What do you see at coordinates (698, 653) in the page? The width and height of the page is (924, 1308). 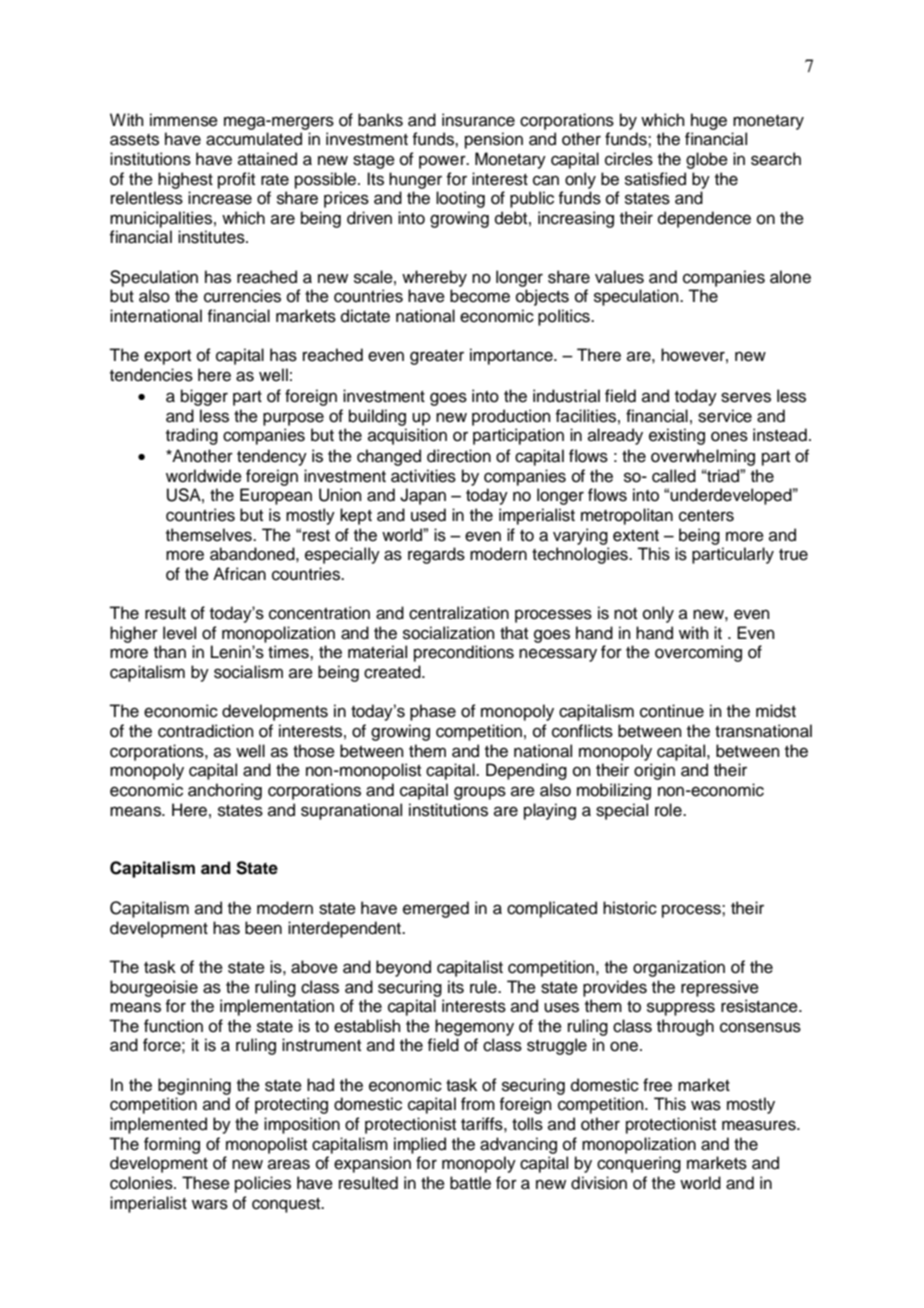 I see `overcoming` at bounding box center [698, 653].
